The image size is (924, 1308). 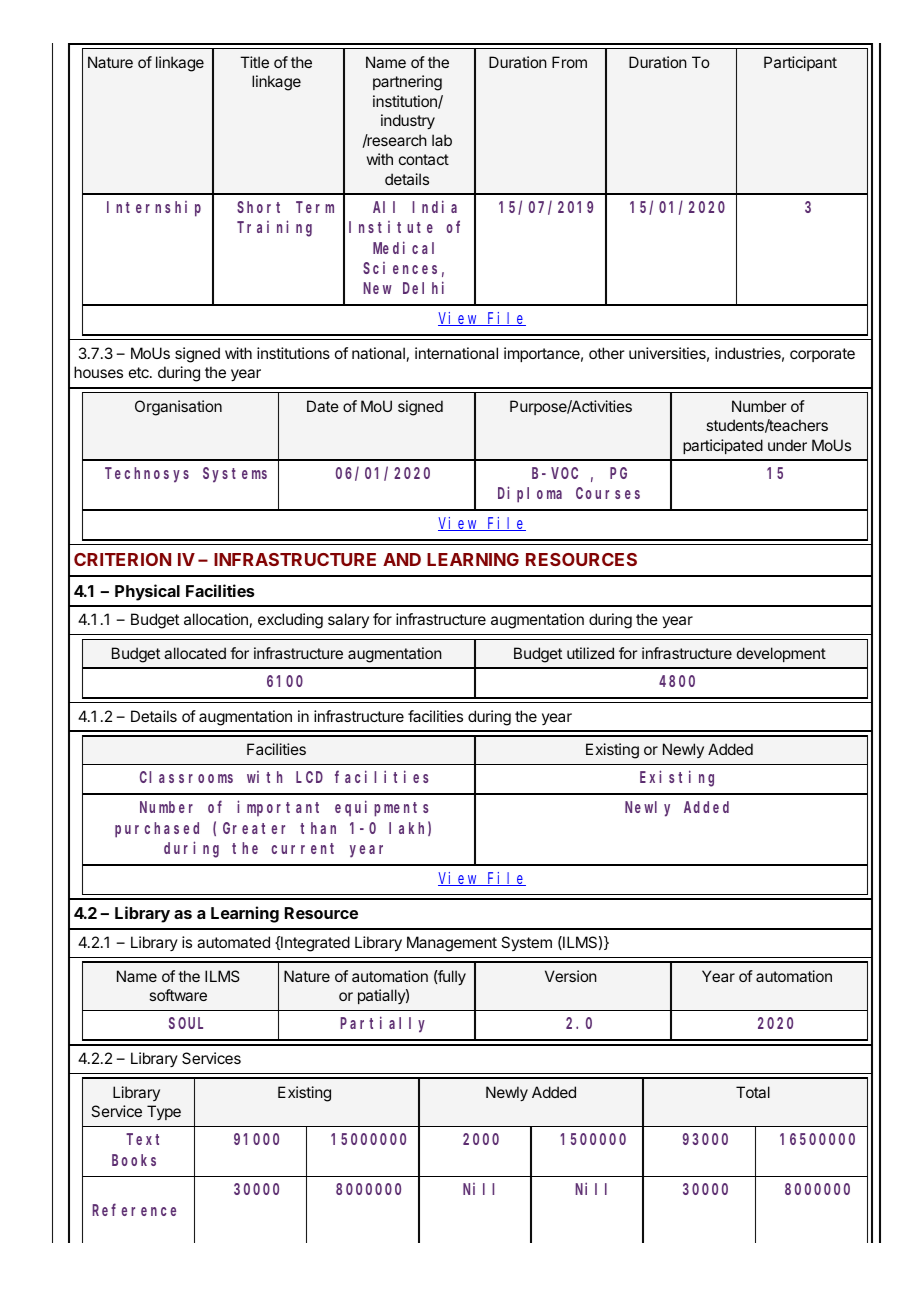 What do you see at coordinates (800, 63) in the image?
I see `Participant` at bounding box center [800, 63].
